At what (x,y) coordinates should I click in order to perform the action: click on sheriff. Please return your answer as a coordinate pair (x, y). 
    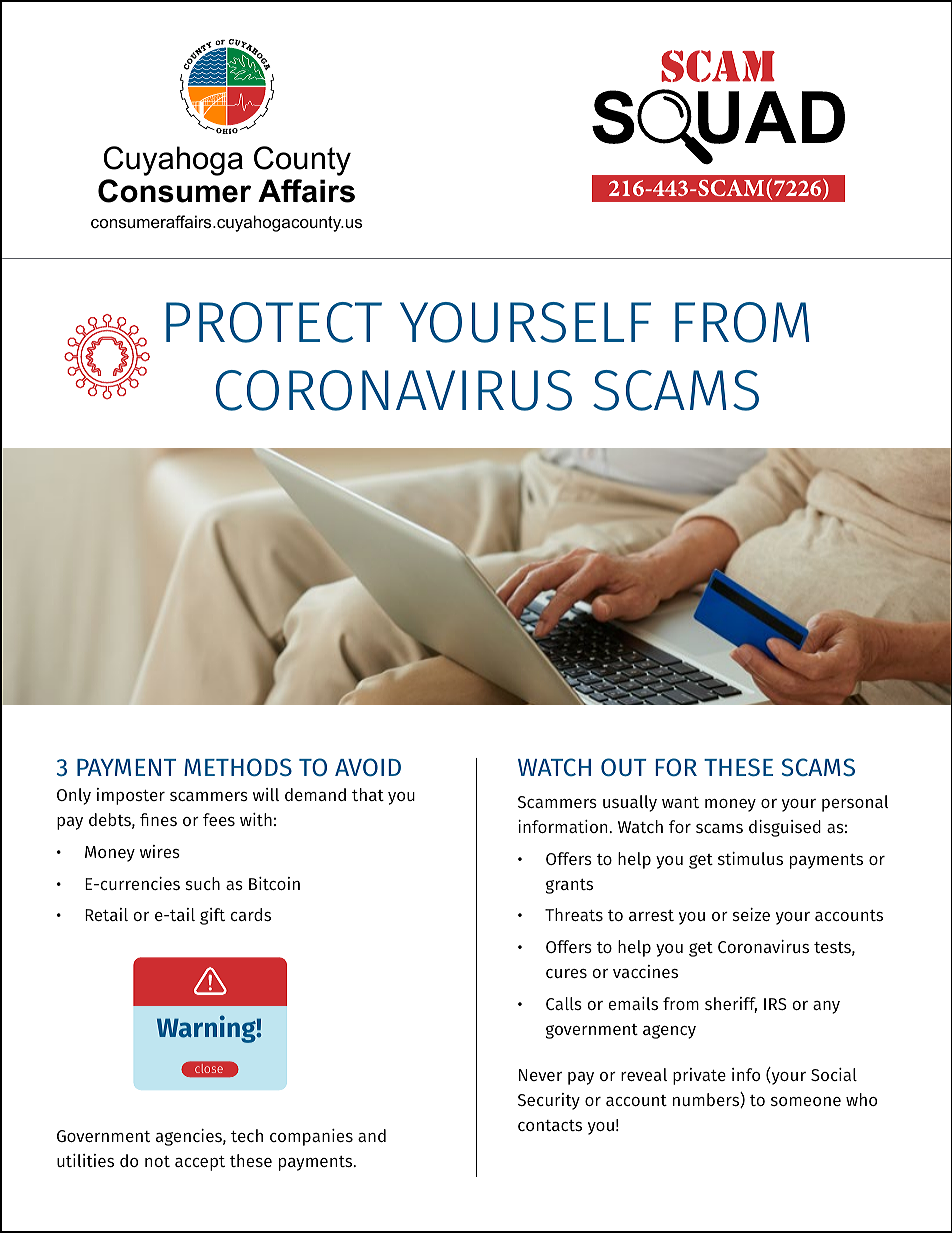
    Looking at the image, I should click on (731, 1005).
